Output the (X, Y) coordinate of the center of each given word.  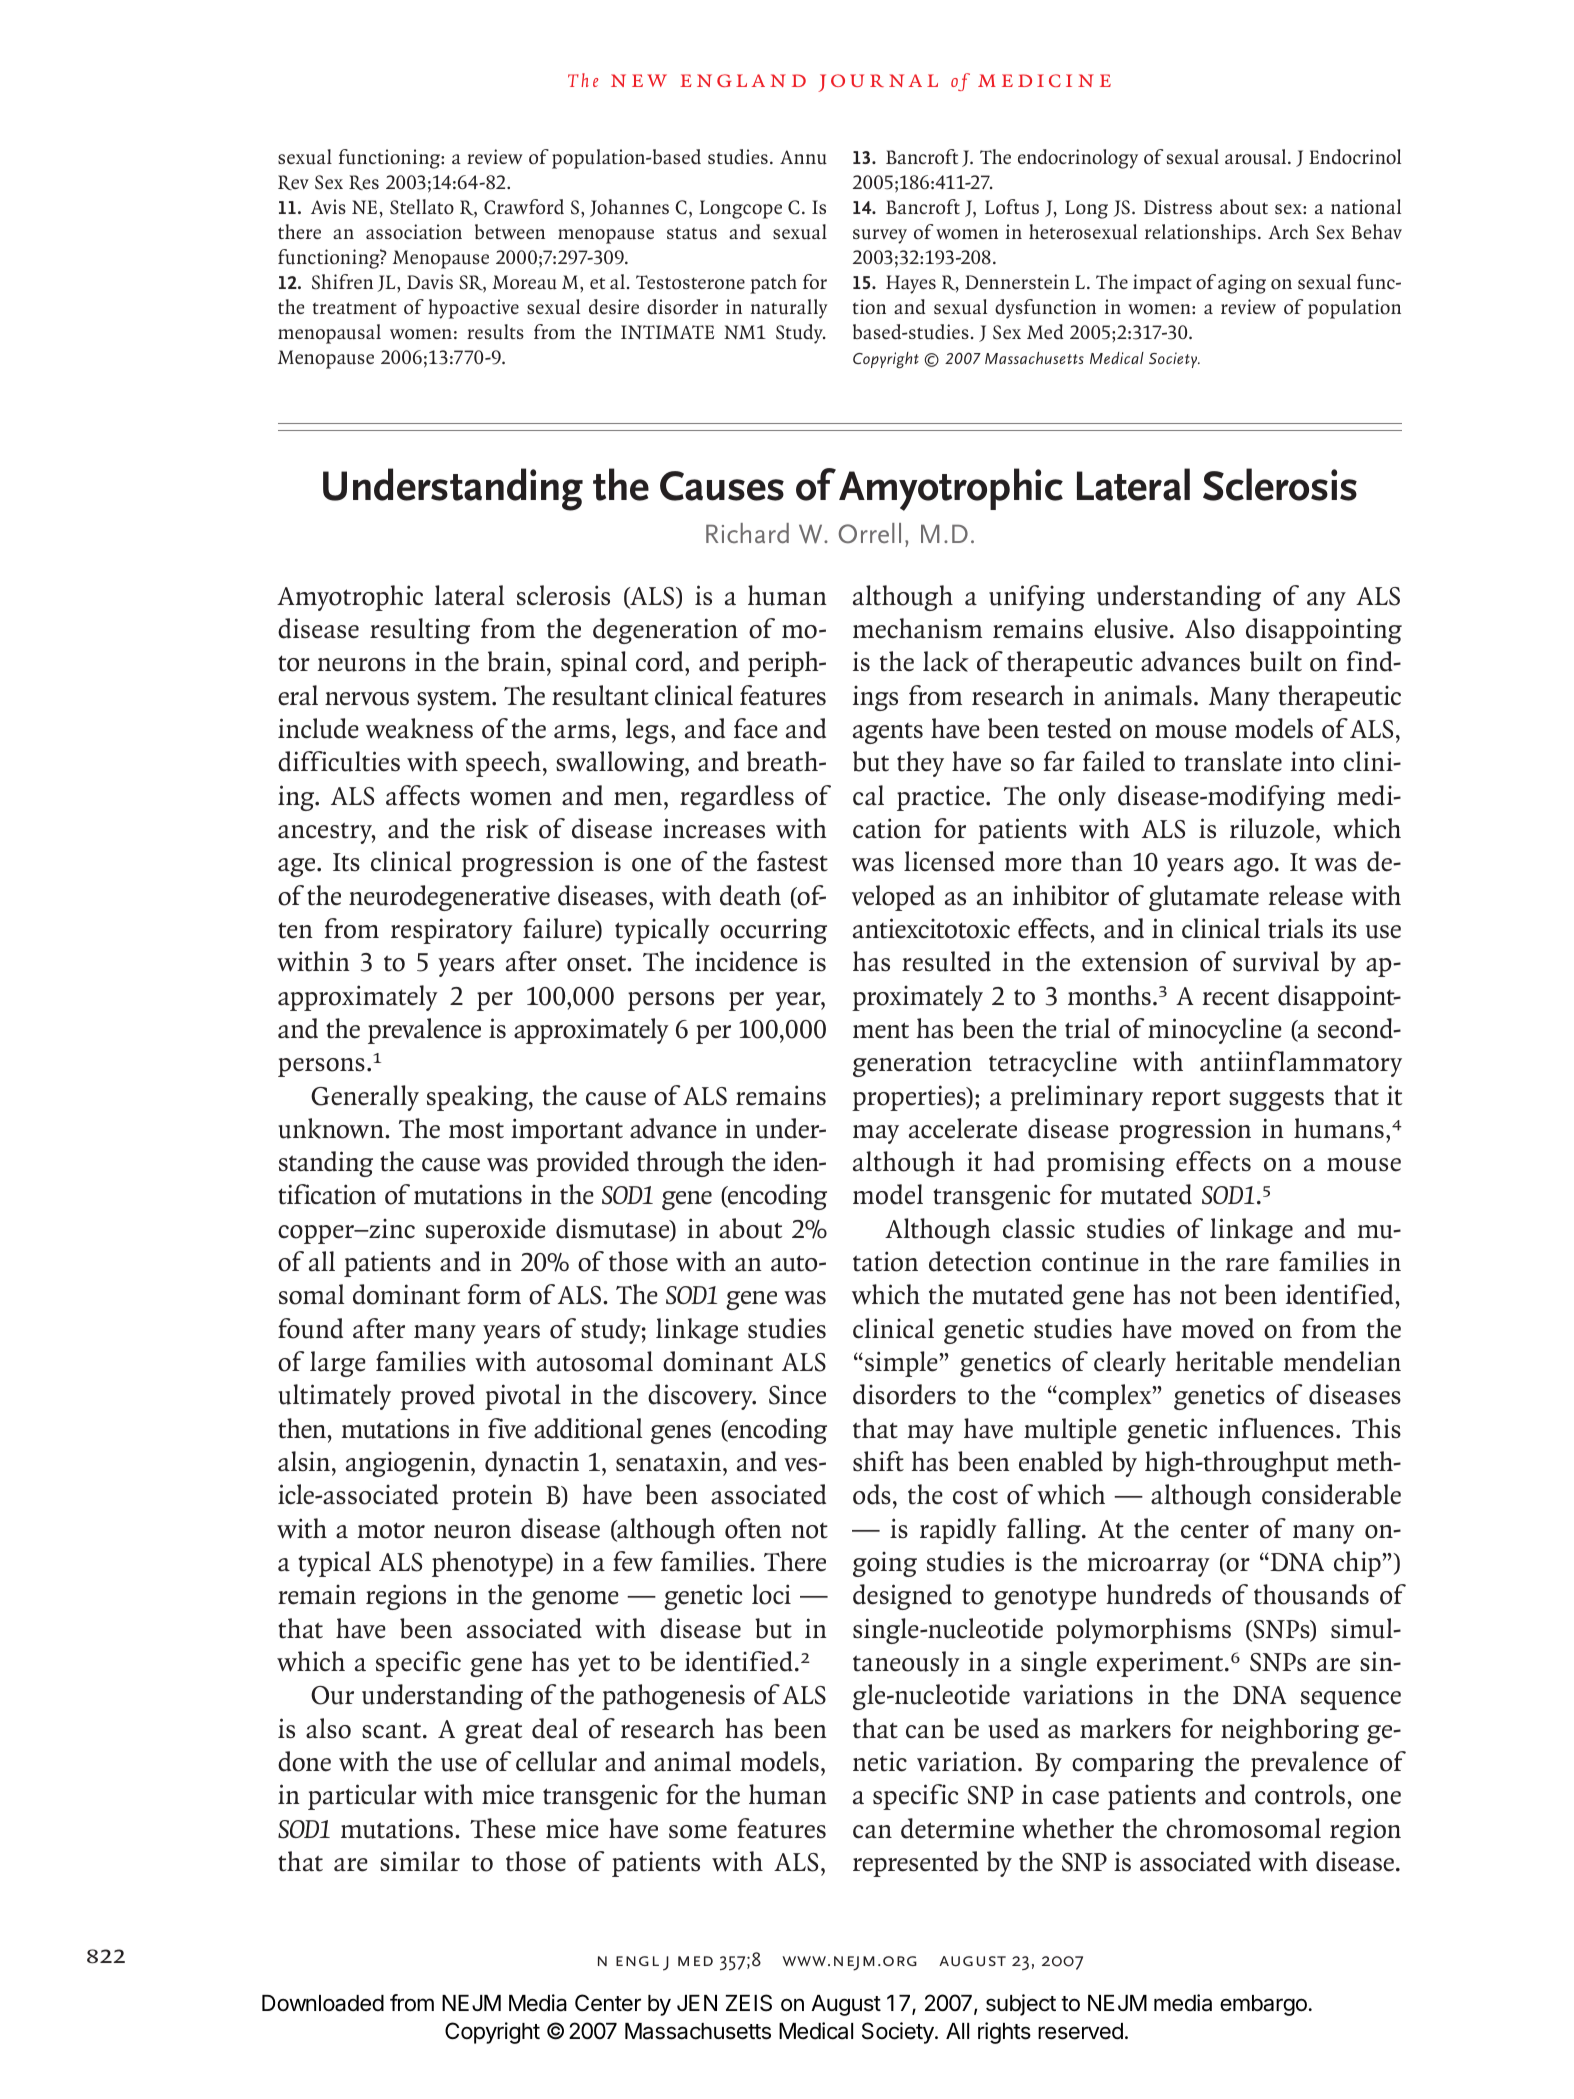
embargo (1263, 2005)
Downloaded (323, 2003)
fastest (792, 861)
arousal (1257, 157)
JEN (697, 2003)
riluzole (1272, 828)
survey (880, 236)
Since (797, 1394)
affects (423, 795)
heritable (1224, 1361)
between (510, 232)
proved (437, 1397)
